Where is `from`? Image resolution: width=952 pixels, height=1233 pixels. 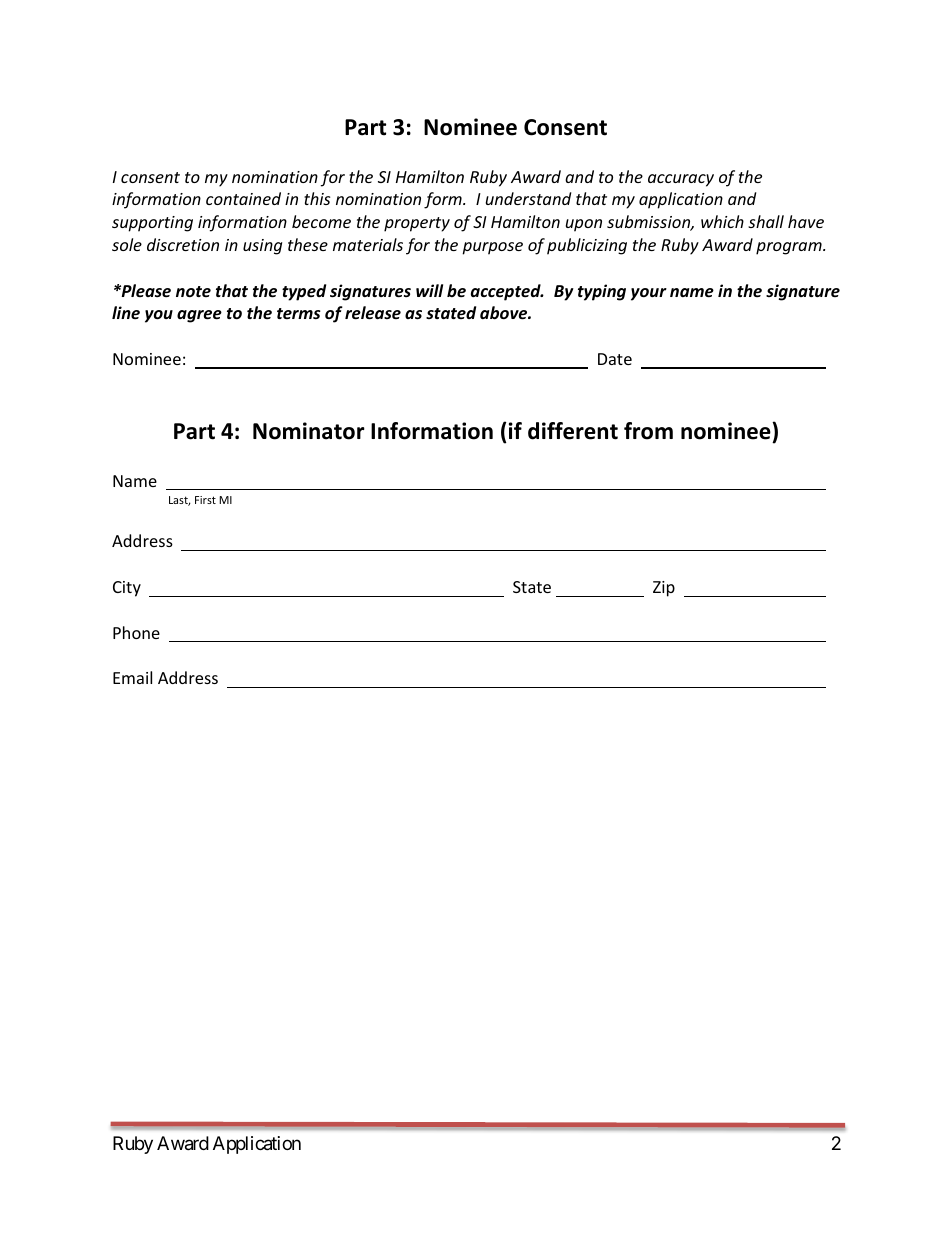 from is located at coordinates (648, 431).
